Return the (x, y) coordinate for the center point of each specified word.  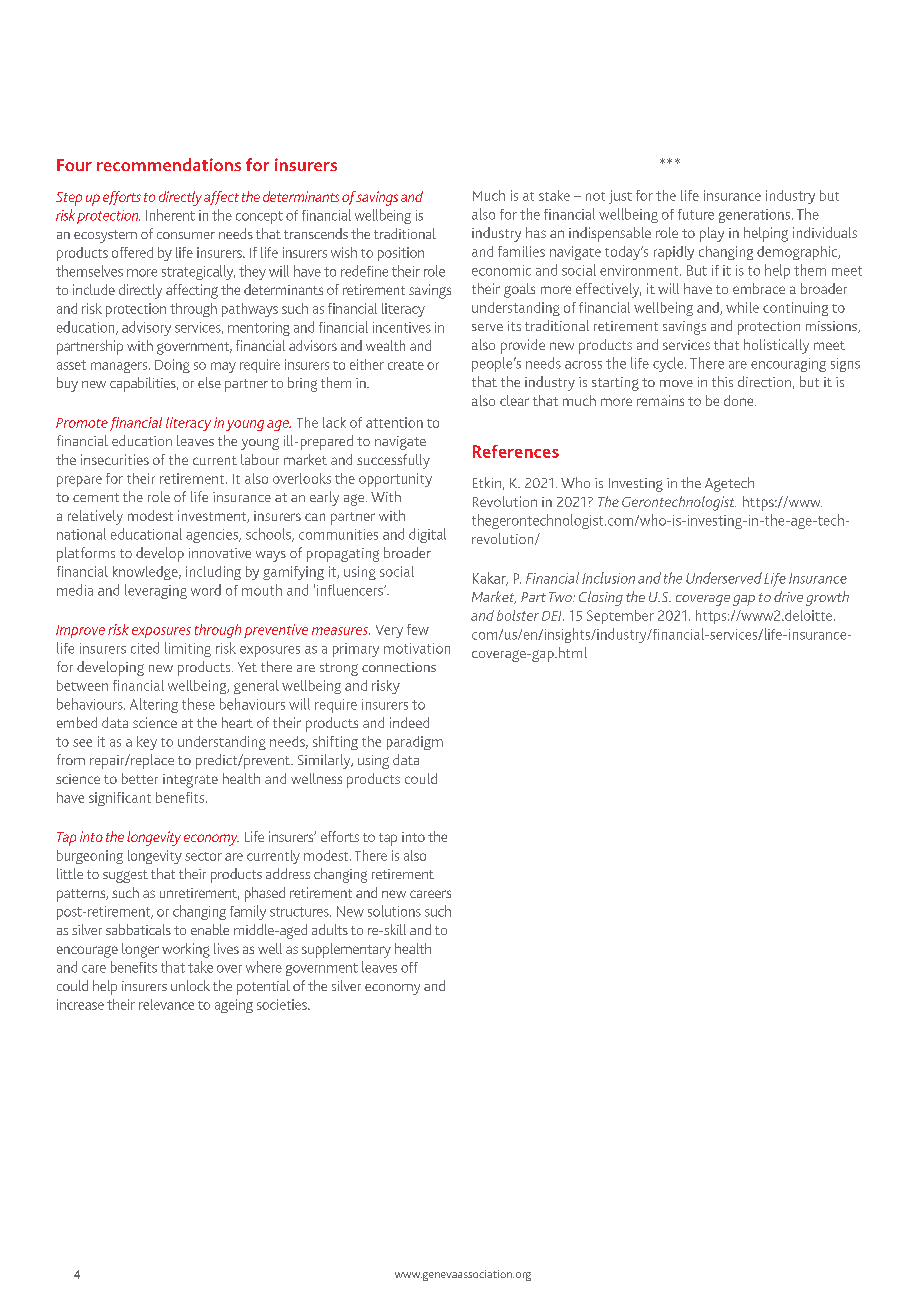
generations (754, 216)
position (401, 254)
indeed (409, 722)
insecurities (115, 459)
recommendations (169, 164)
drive (788, 596)
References (516, 451)
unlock (190, 985)
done (740, 400)
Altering (154, 705)
